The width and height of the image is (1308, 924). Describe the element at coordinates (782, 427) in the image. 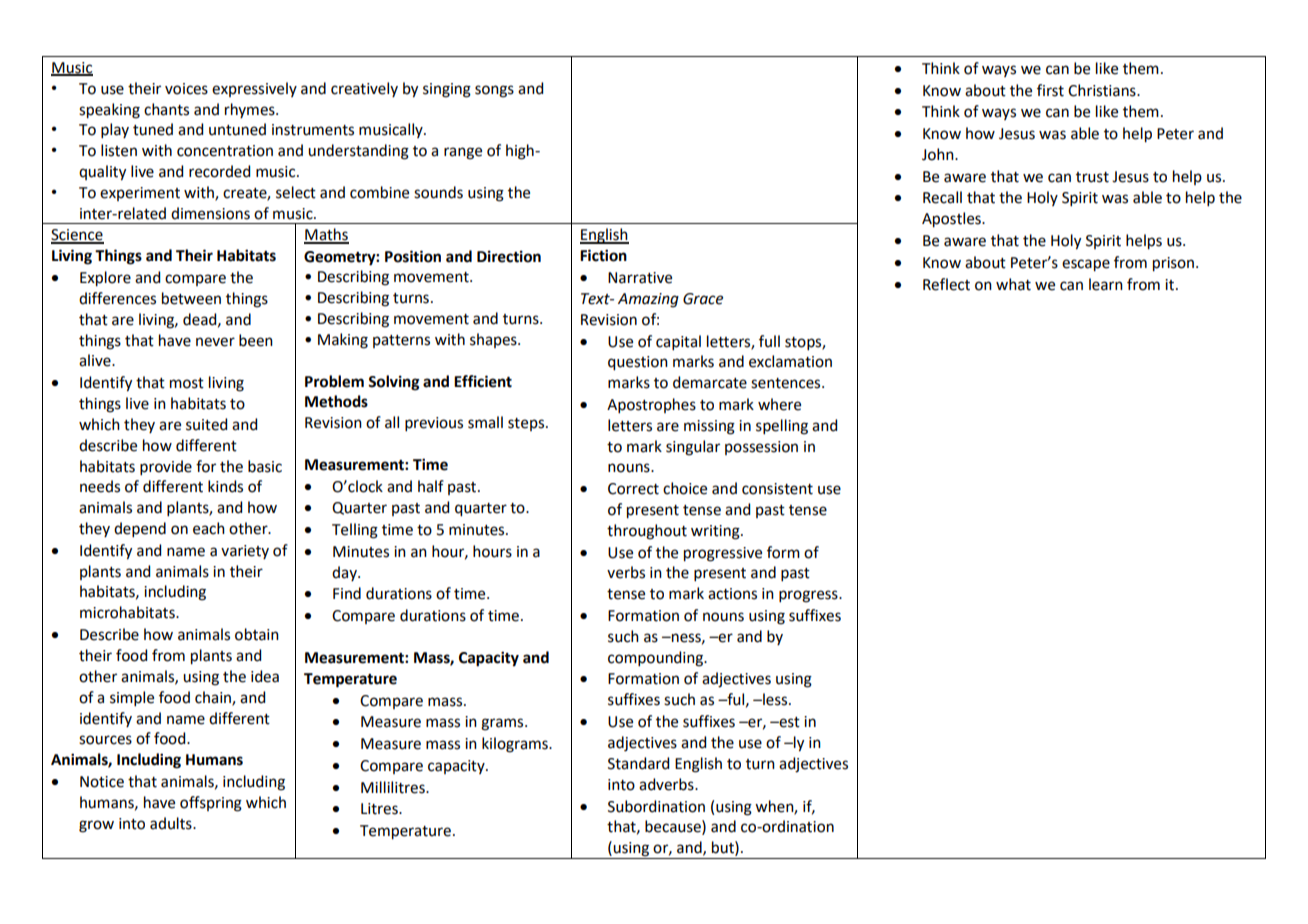

I see `spelling` at that location.
